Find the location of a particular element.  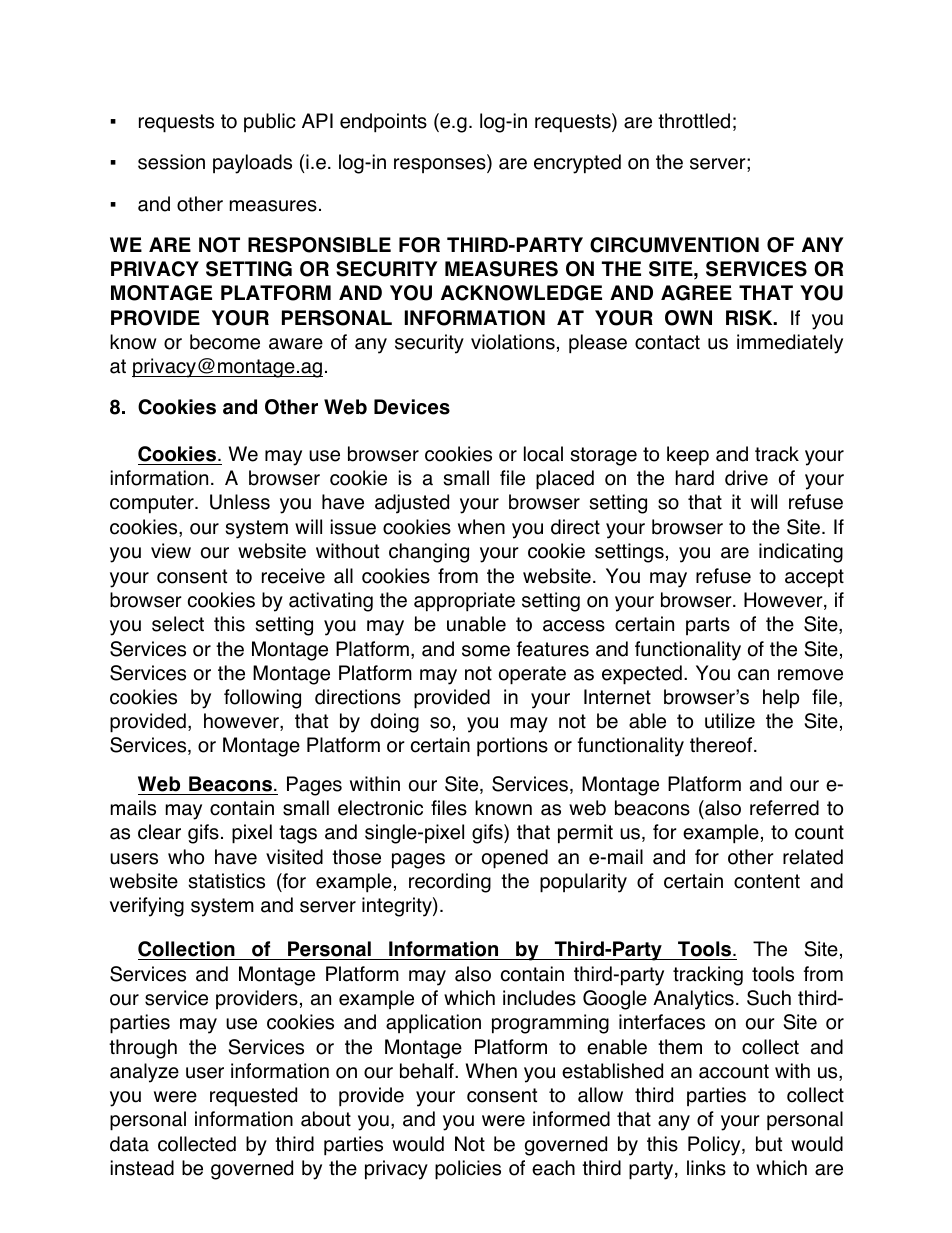

throttled is located at coordinates (694, 121).
